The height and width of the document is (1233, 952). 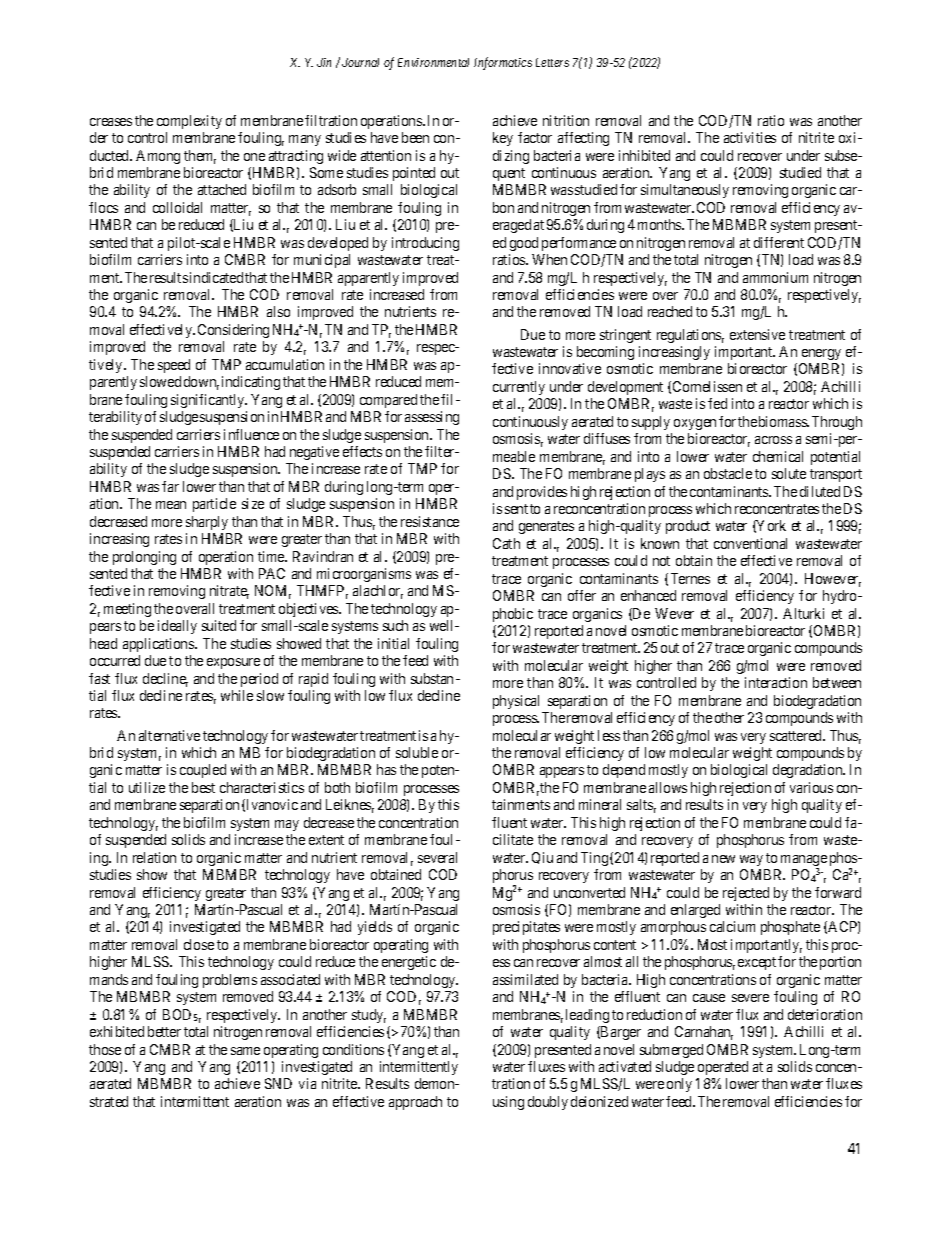 I want to click on Cath, so click(x=506, y=543).
